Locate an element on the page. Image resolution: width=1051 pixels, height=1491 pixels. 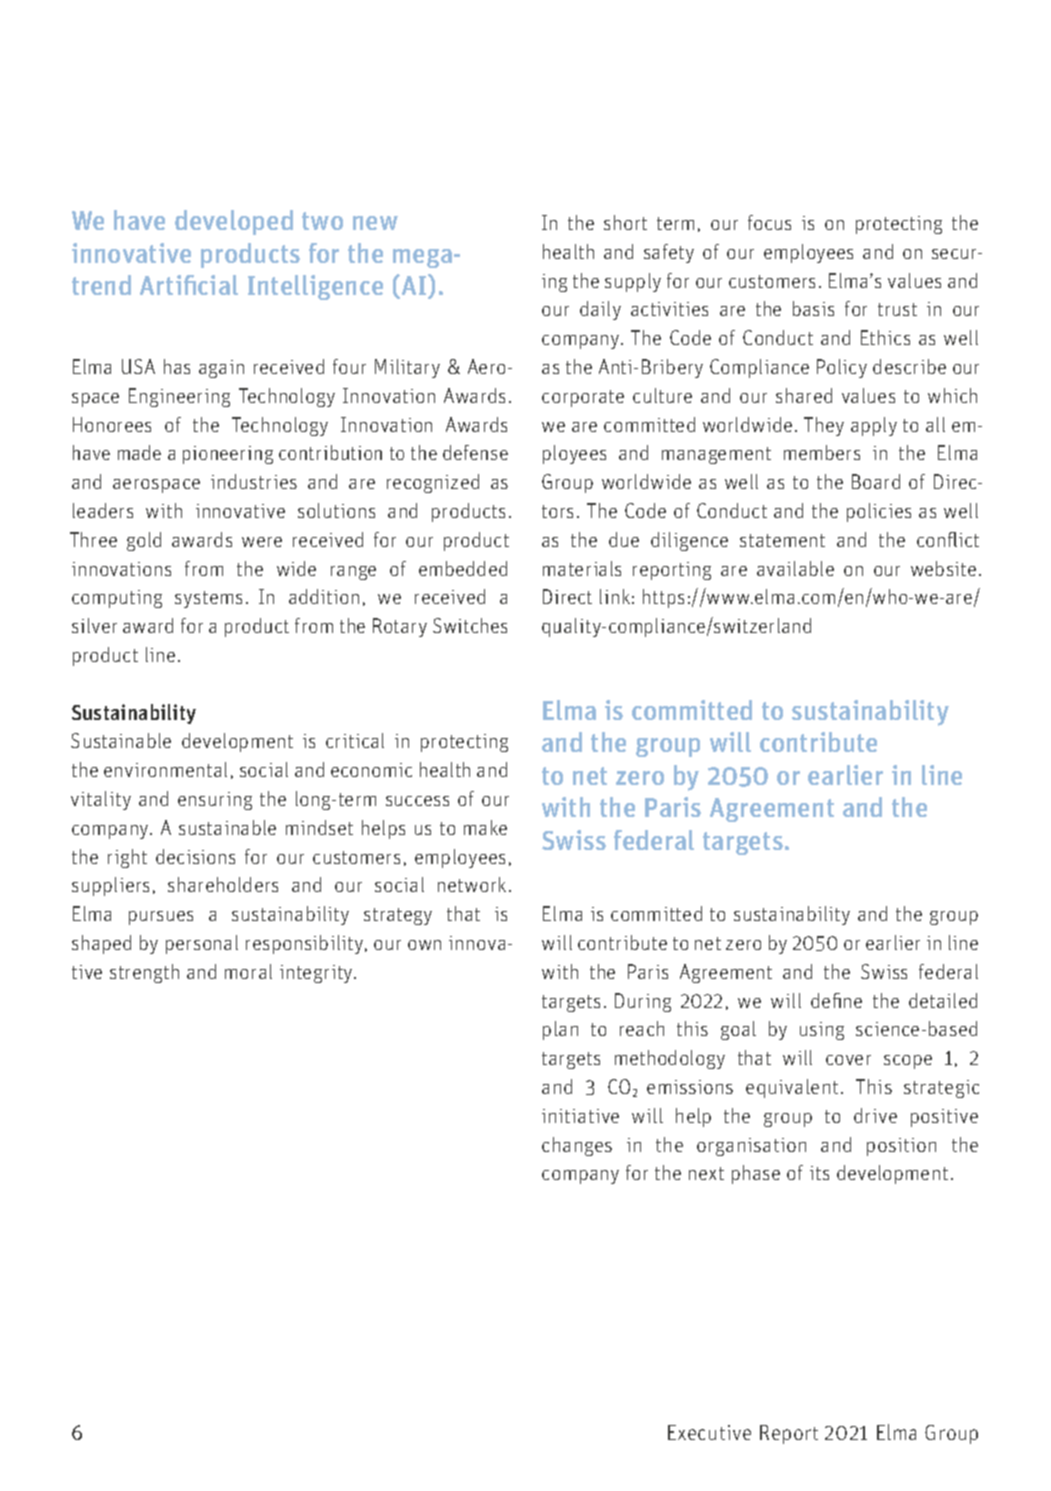
environmental is located at coordinates (165, 769).
